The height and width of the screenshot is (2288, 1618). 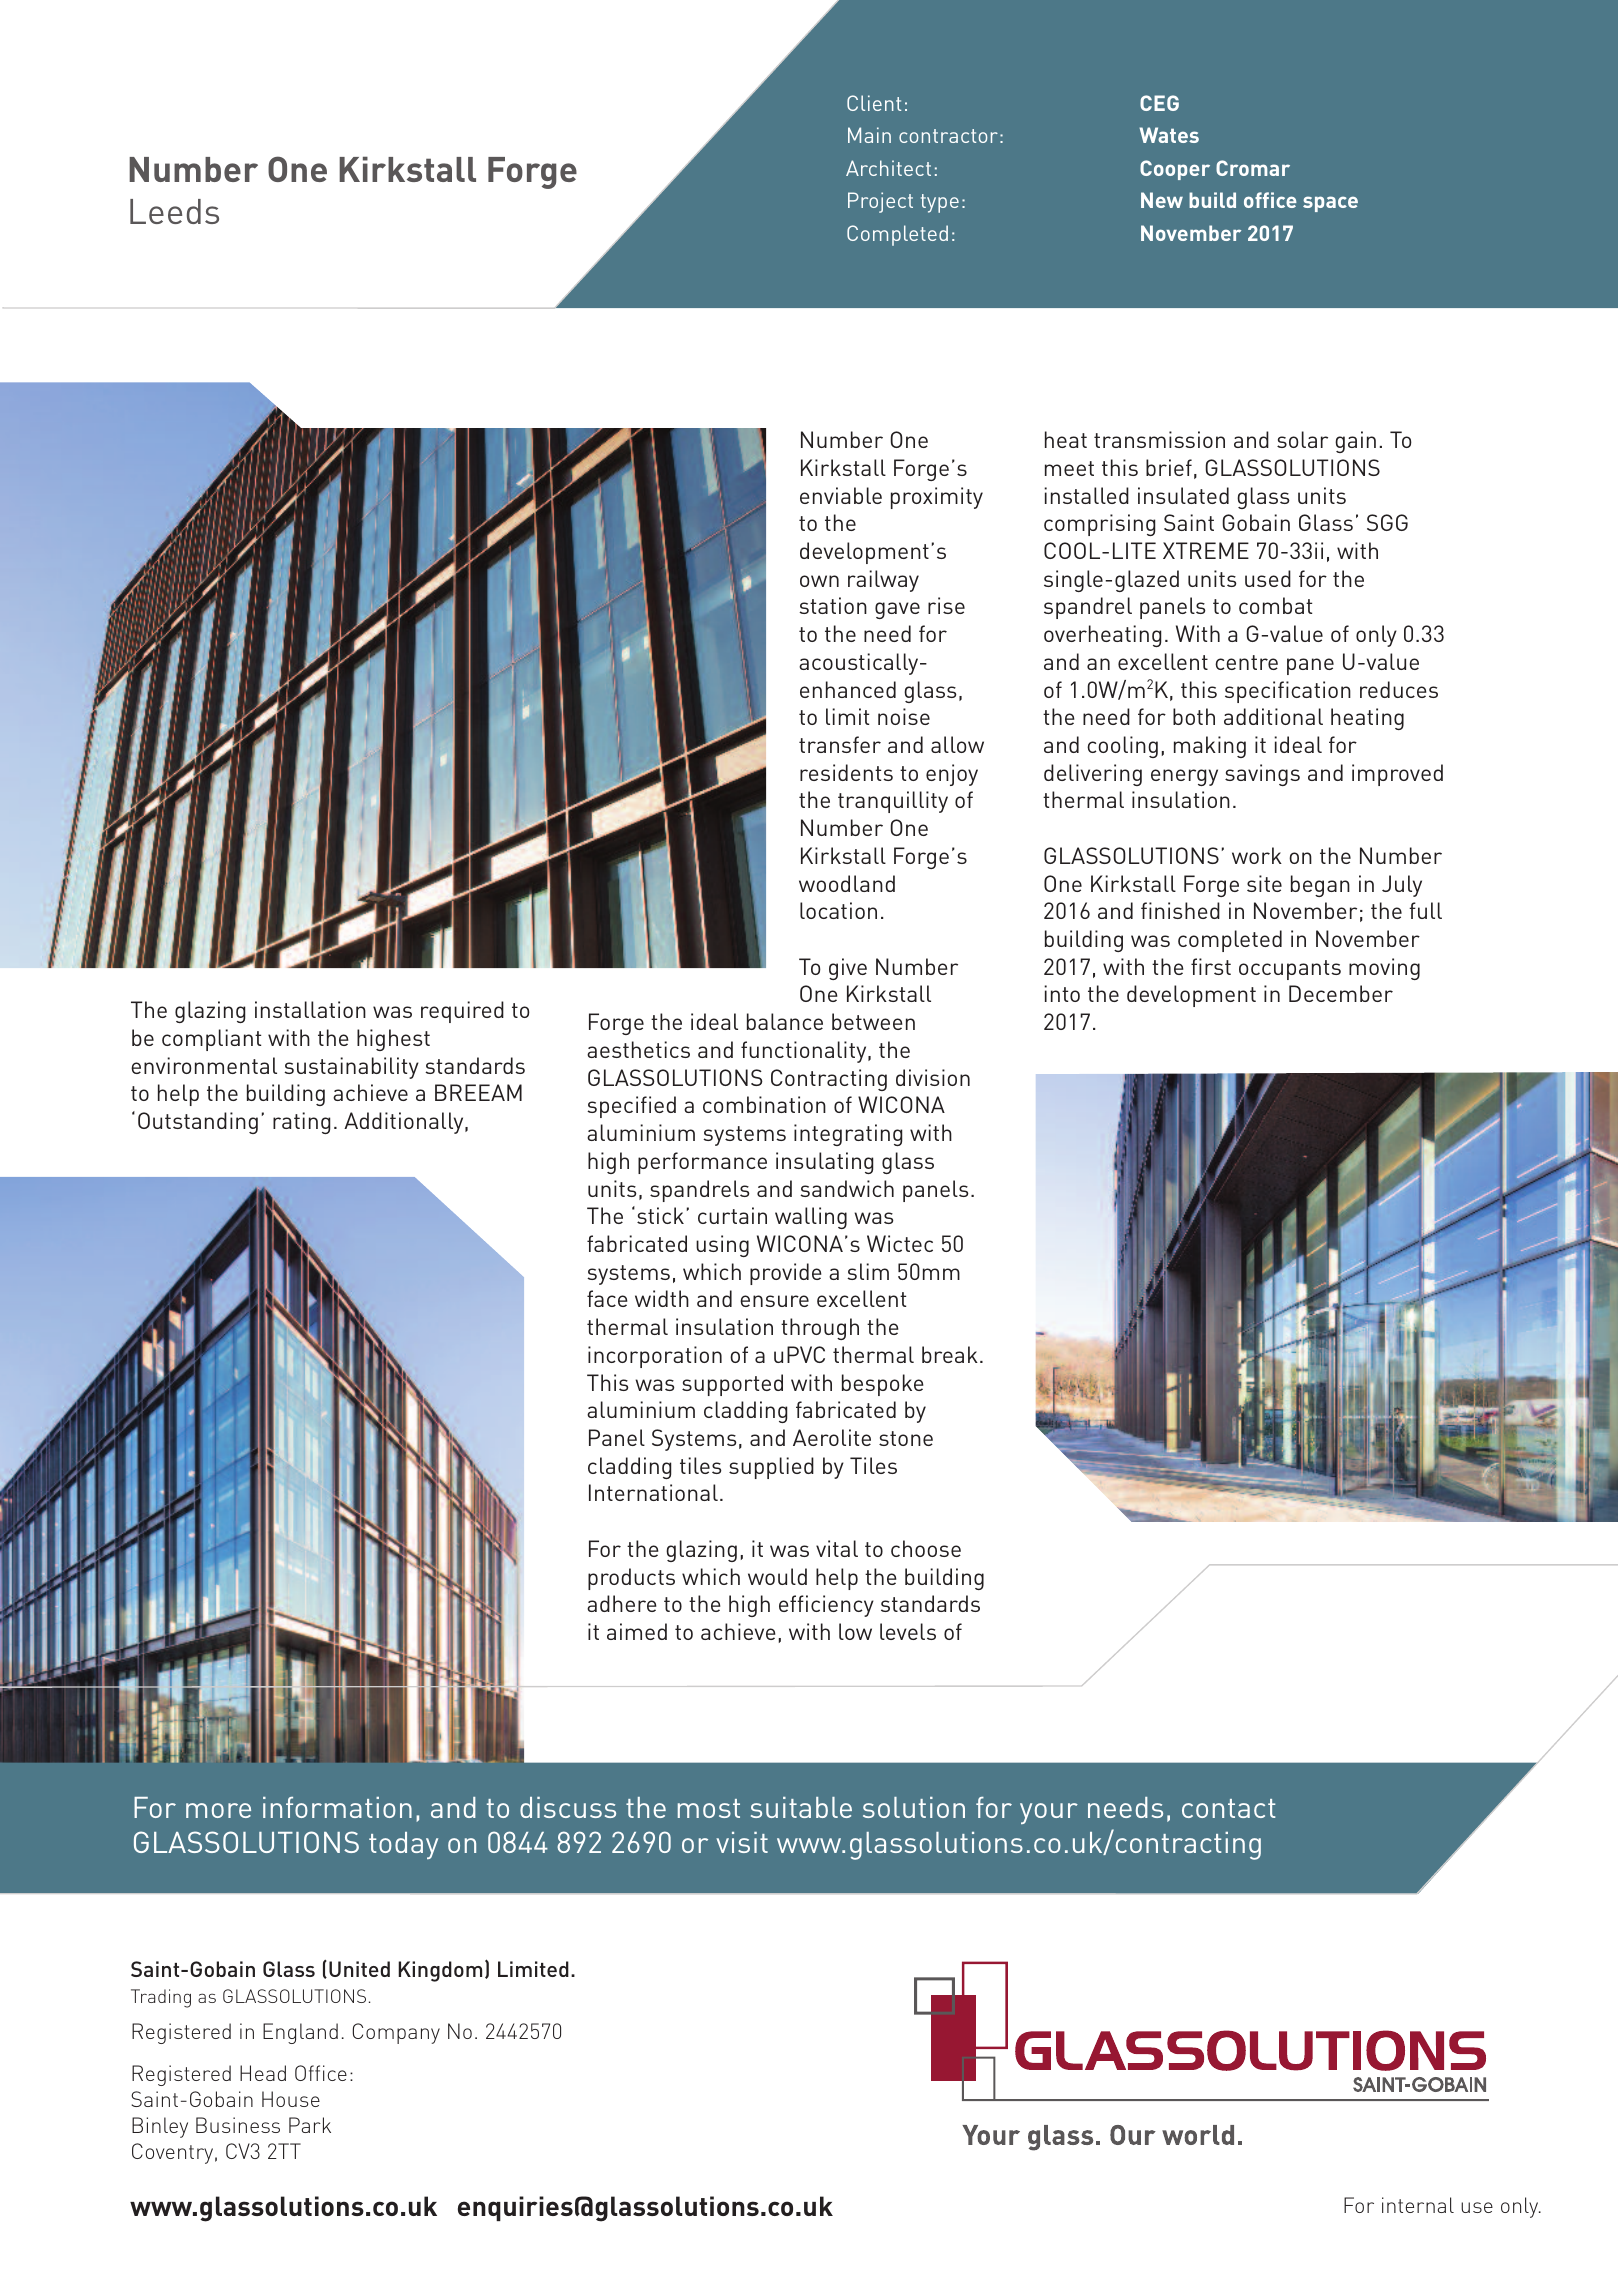 What do you see at coordinates (1418, 2205) in the screenshot?
I see `internal` at bounding box center [1418, 2205].
